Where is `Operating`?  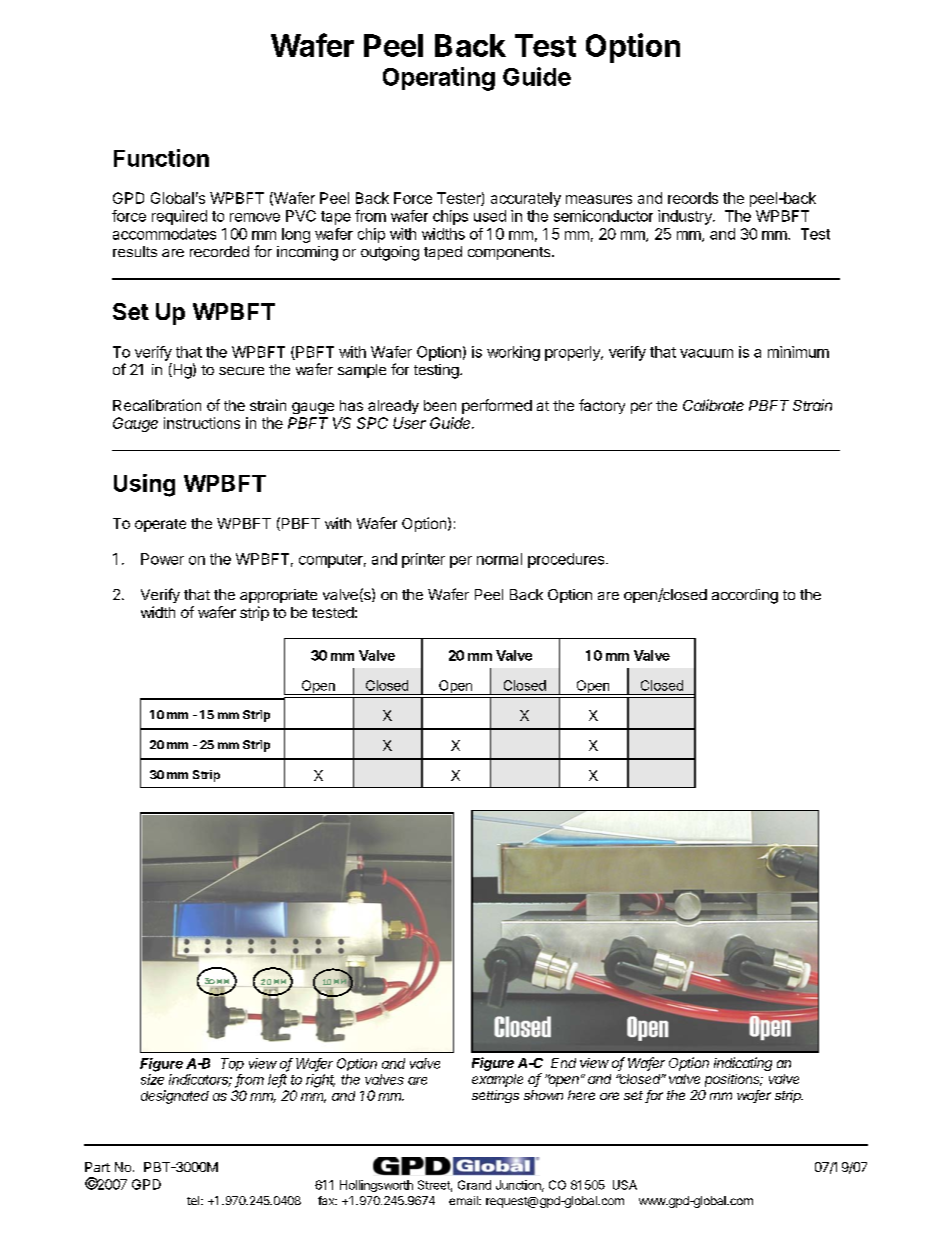
Operating is located at coordinates (439, 79).
